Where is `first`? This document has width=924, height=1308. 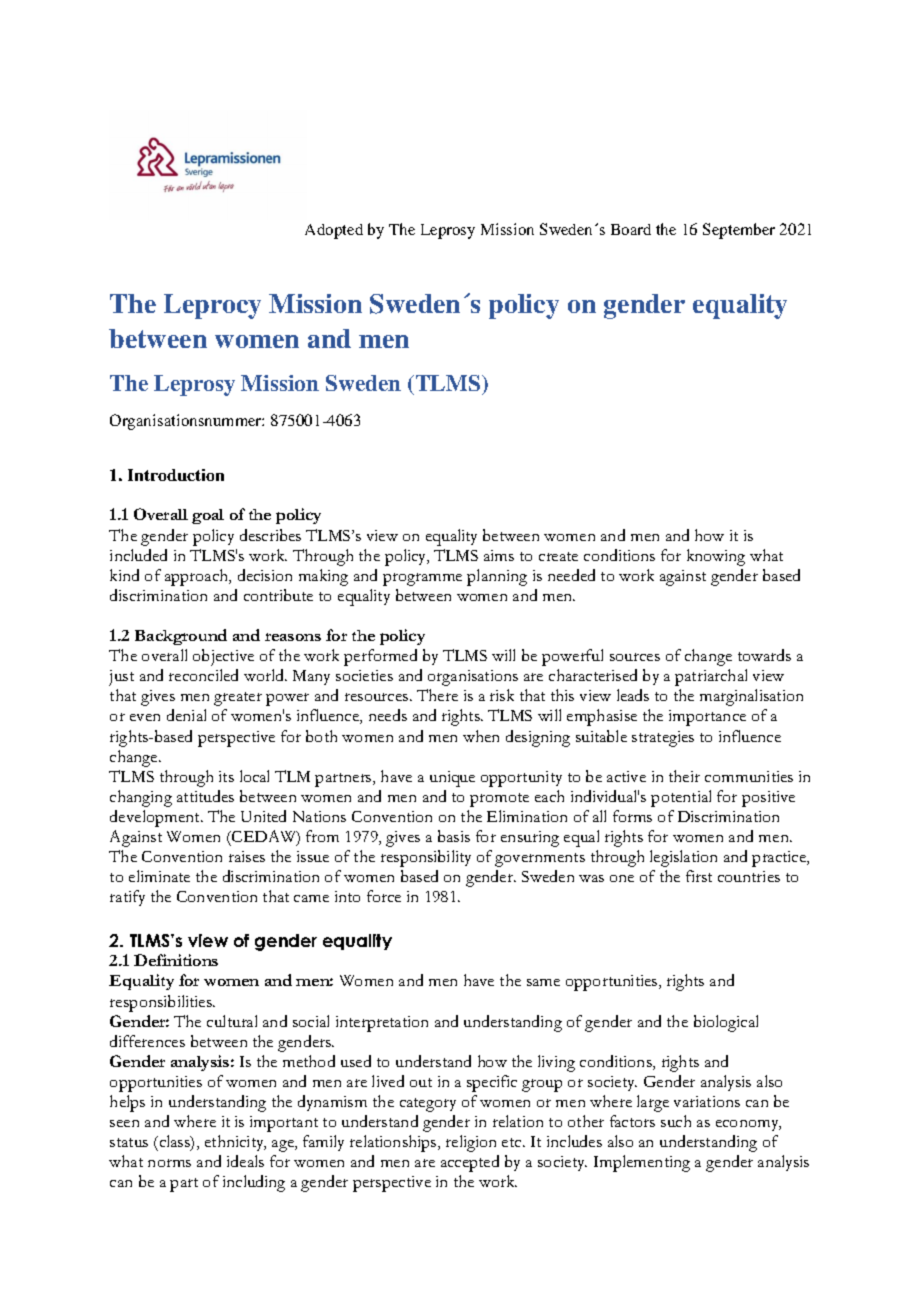
first is located at coordinates (699, 876).
